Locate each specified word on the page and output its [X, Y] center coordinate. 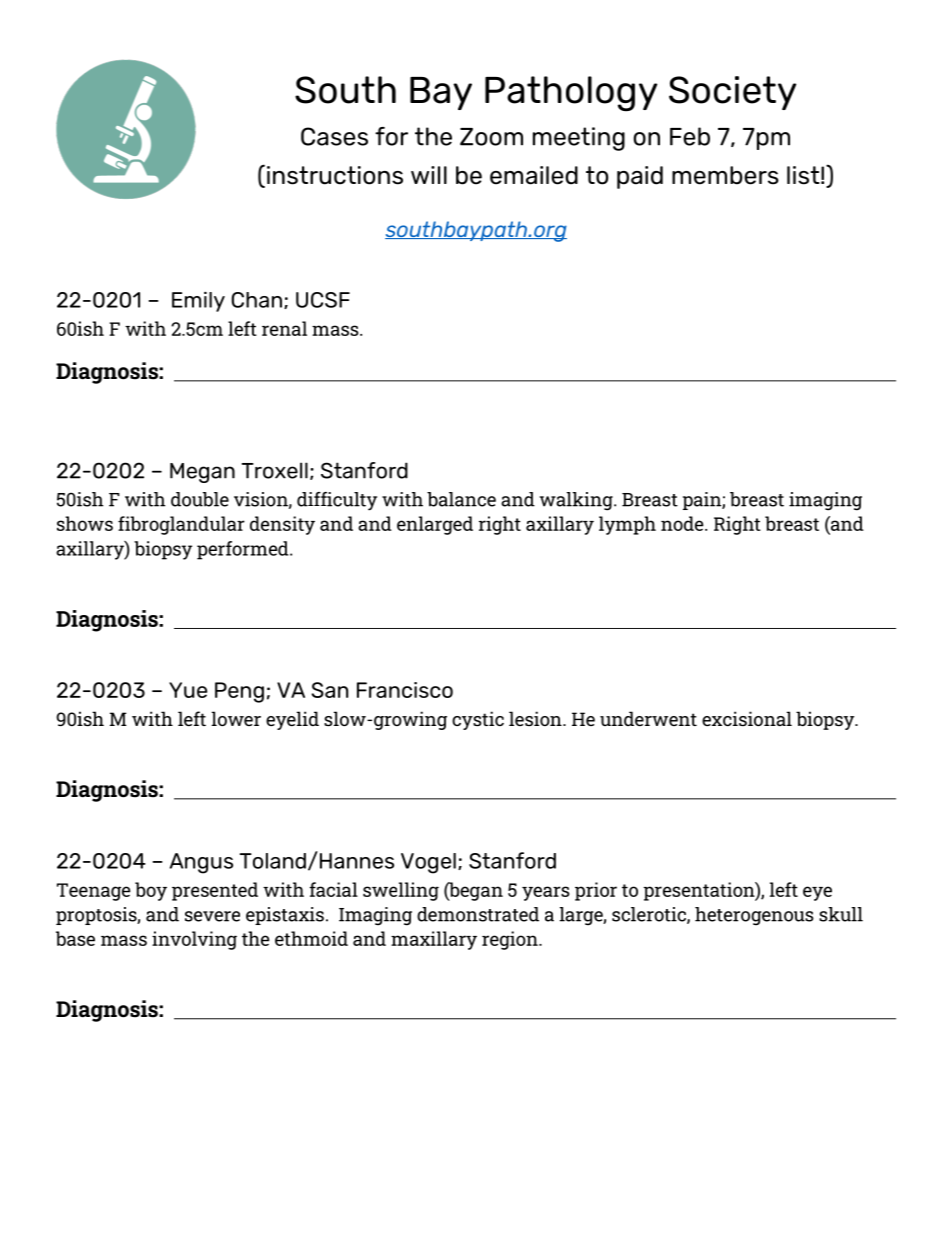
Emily [198, 302]
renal [284, 328]
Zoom [491, 137]
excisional [747, 718]
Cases [334, 136]
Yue [188, 690]
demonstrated [478, 914]
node [683, 523]
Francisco [405, 690]
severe [212, 916]
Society [732, 93]
